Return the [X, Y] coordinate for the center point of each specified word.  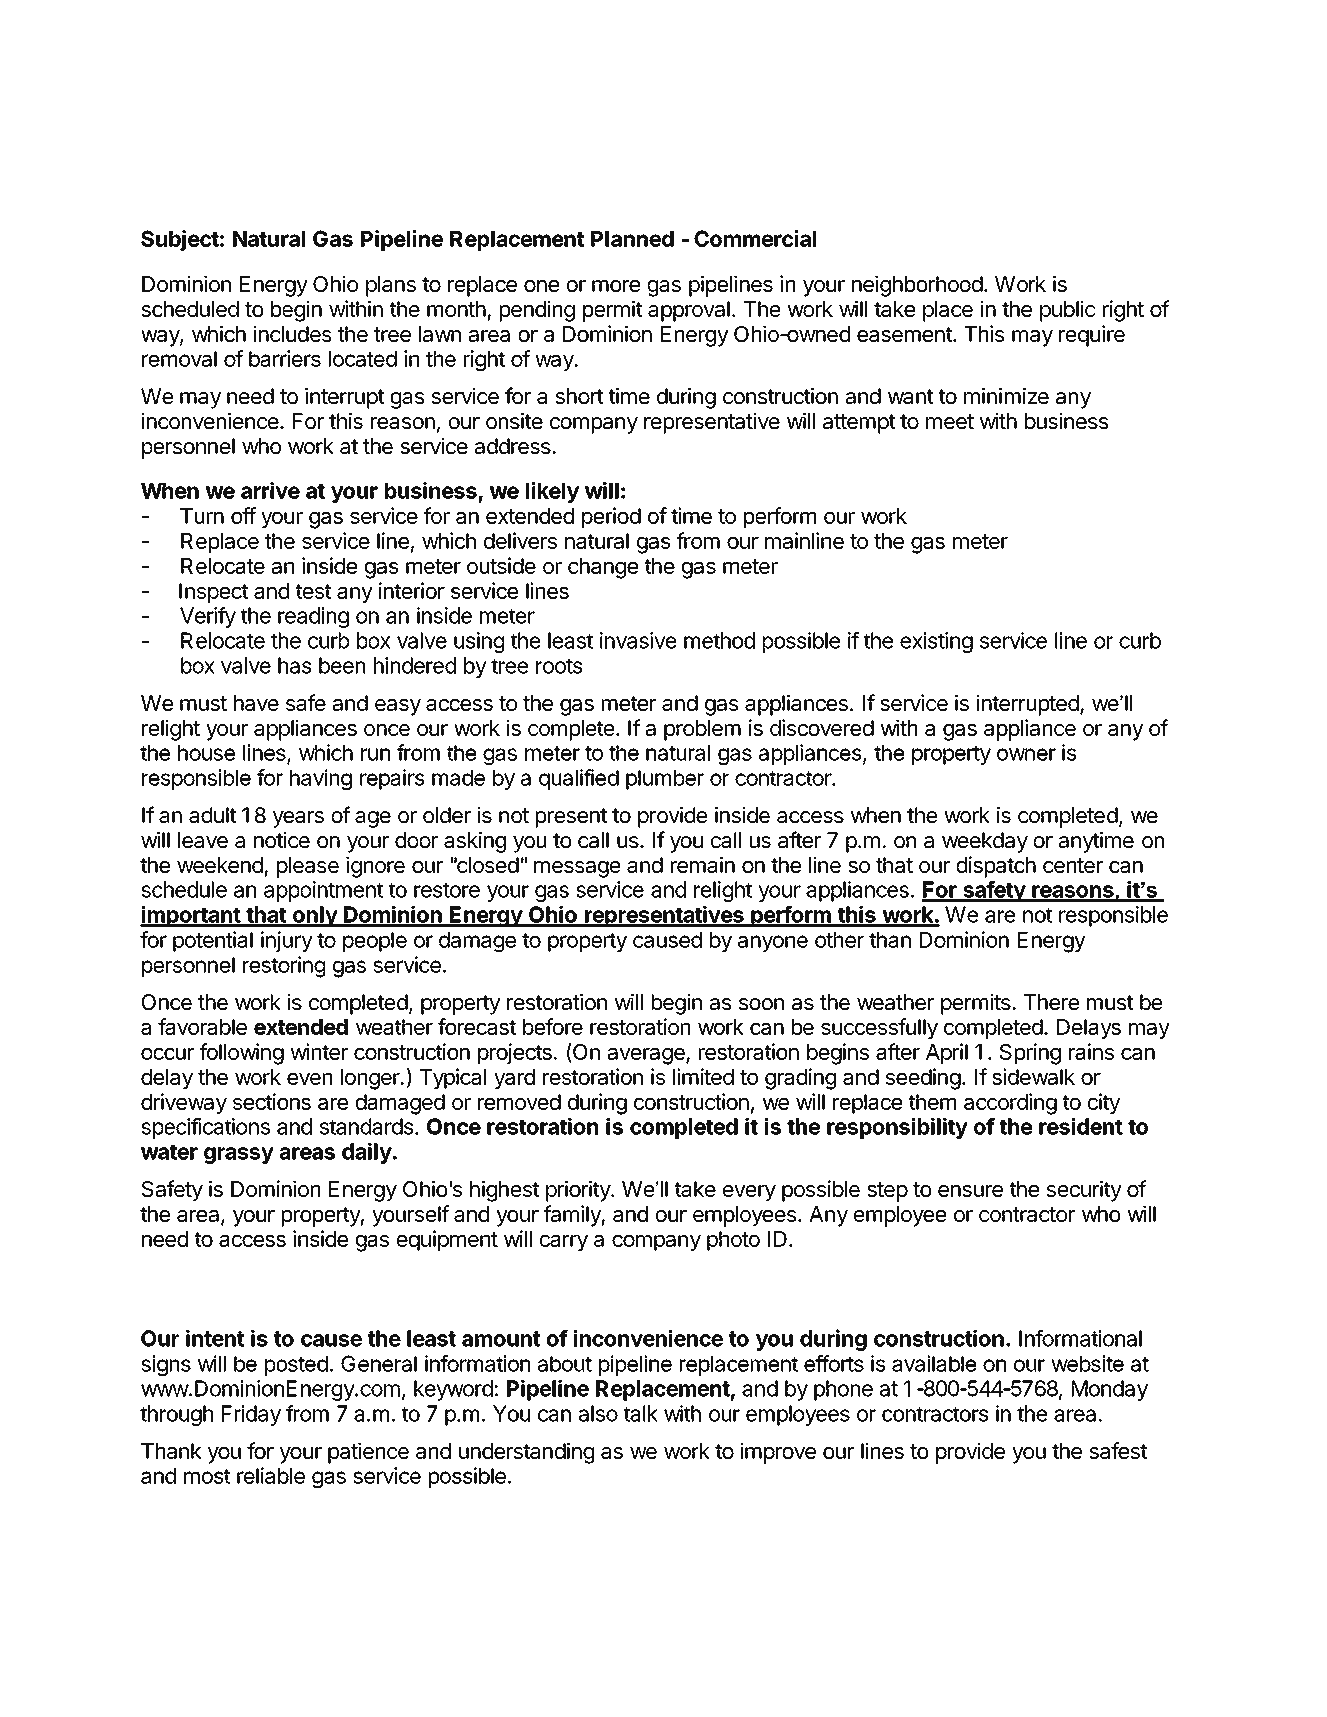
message [577, 869]
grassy [239, 1155]
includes [292, 333]
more [616, 286]
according [1010, 1104]
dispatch [996, 867]
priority [579, 1191]
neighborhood [917, 286]
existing [936, 642]
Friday [251, 1415]
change [603, 568]
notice [282, 840]
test [313, 591]
